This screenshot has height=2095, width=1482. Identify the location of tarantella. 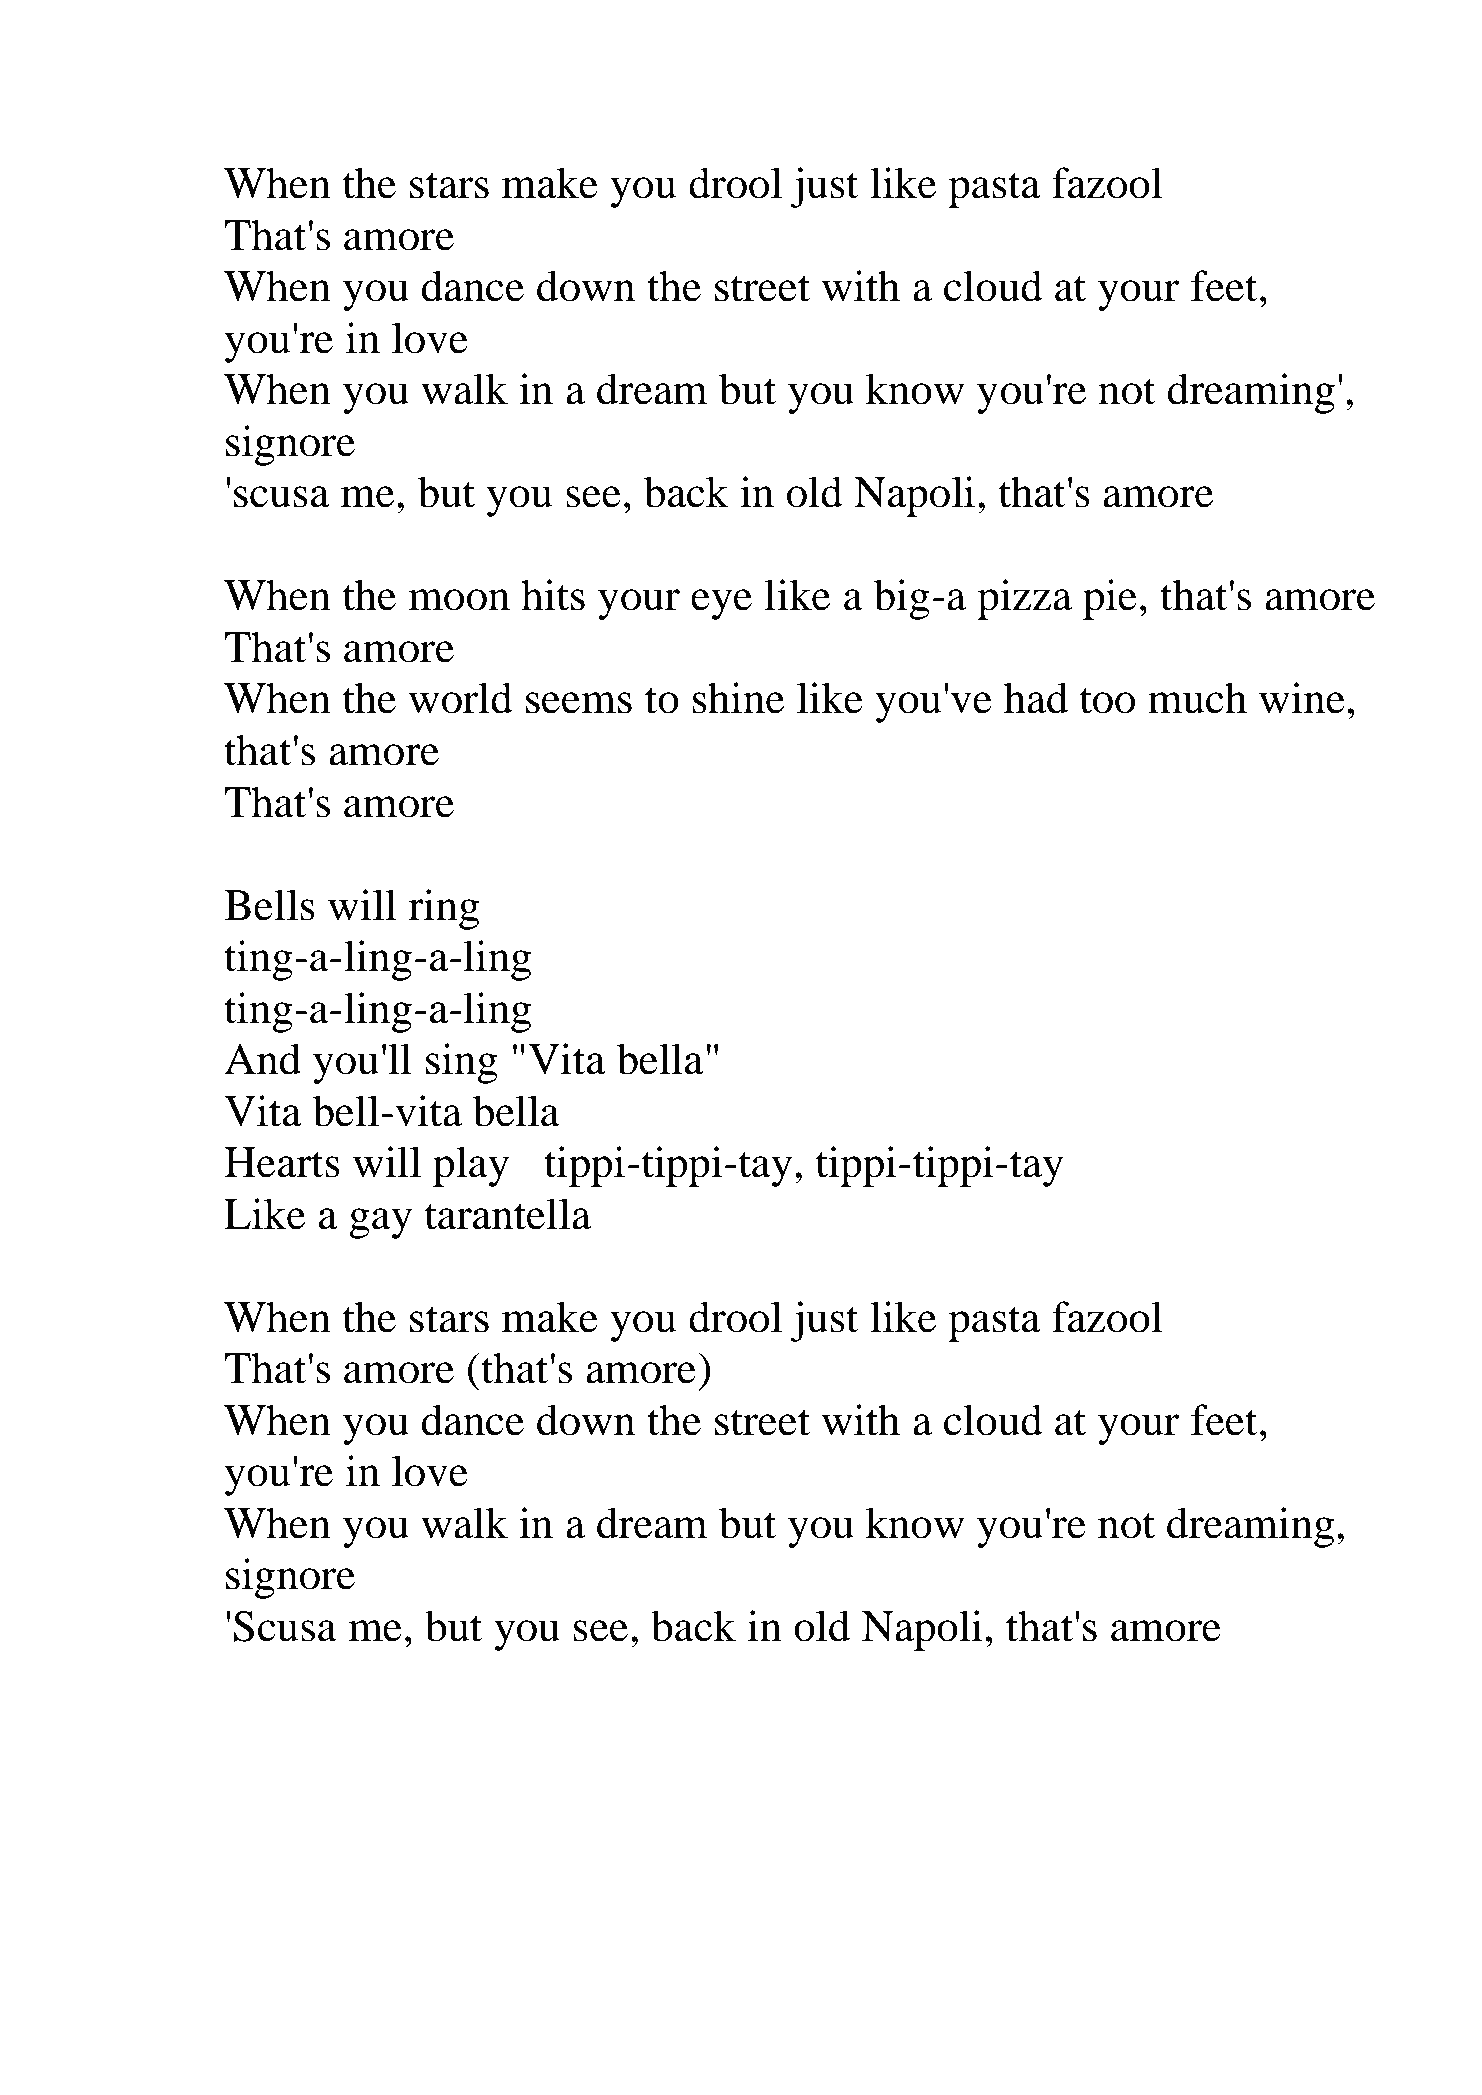
(508, 1214).
